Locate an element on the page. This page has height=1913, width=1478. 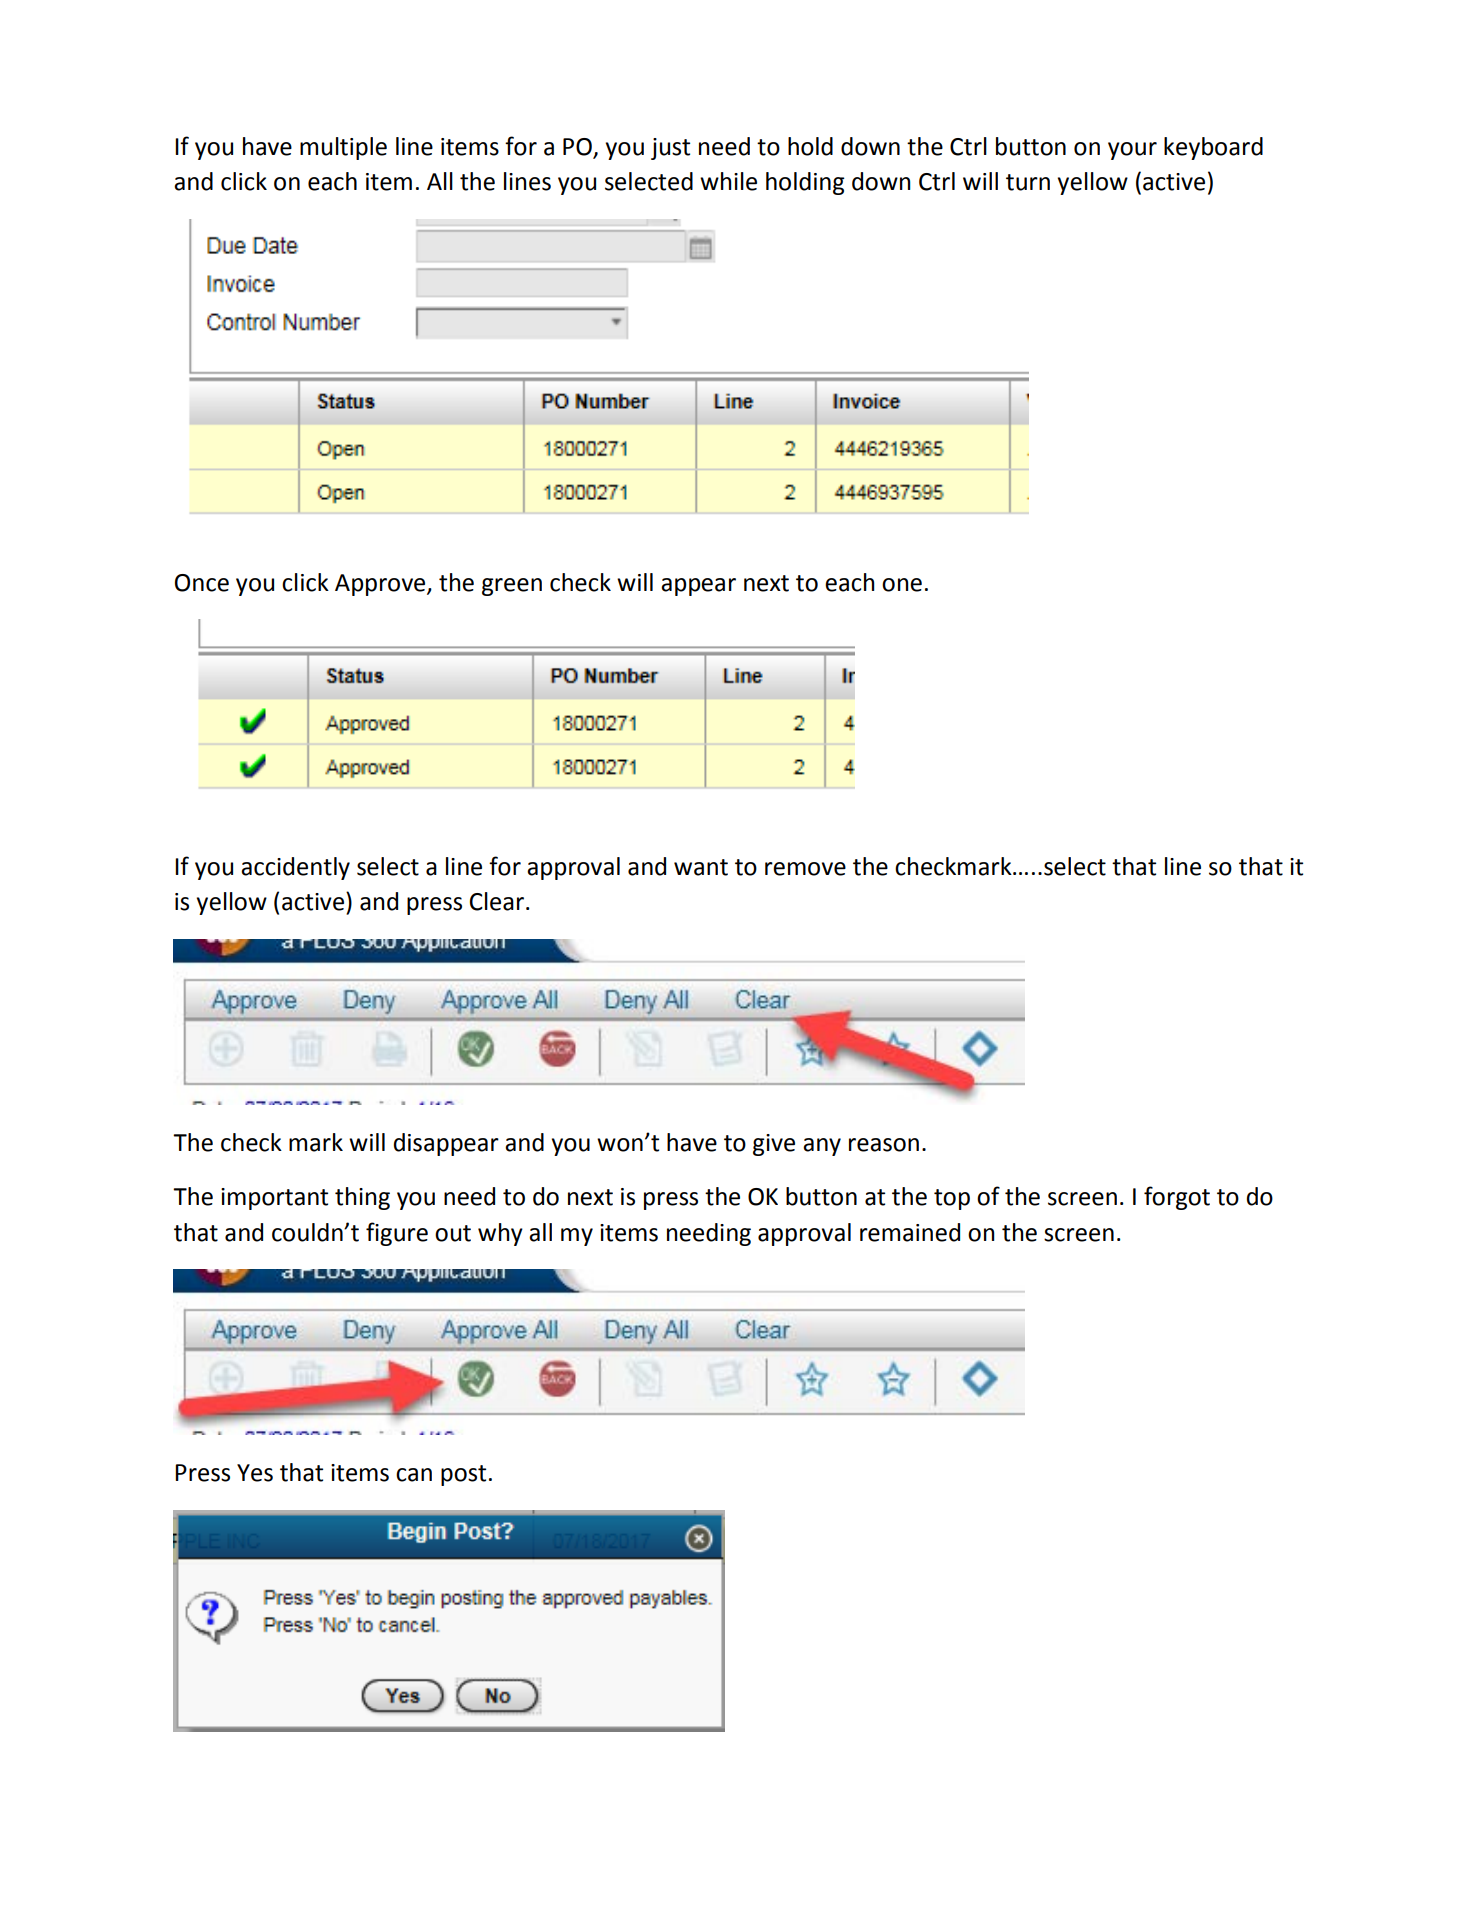
give is located at coordinates (774, 1145).
